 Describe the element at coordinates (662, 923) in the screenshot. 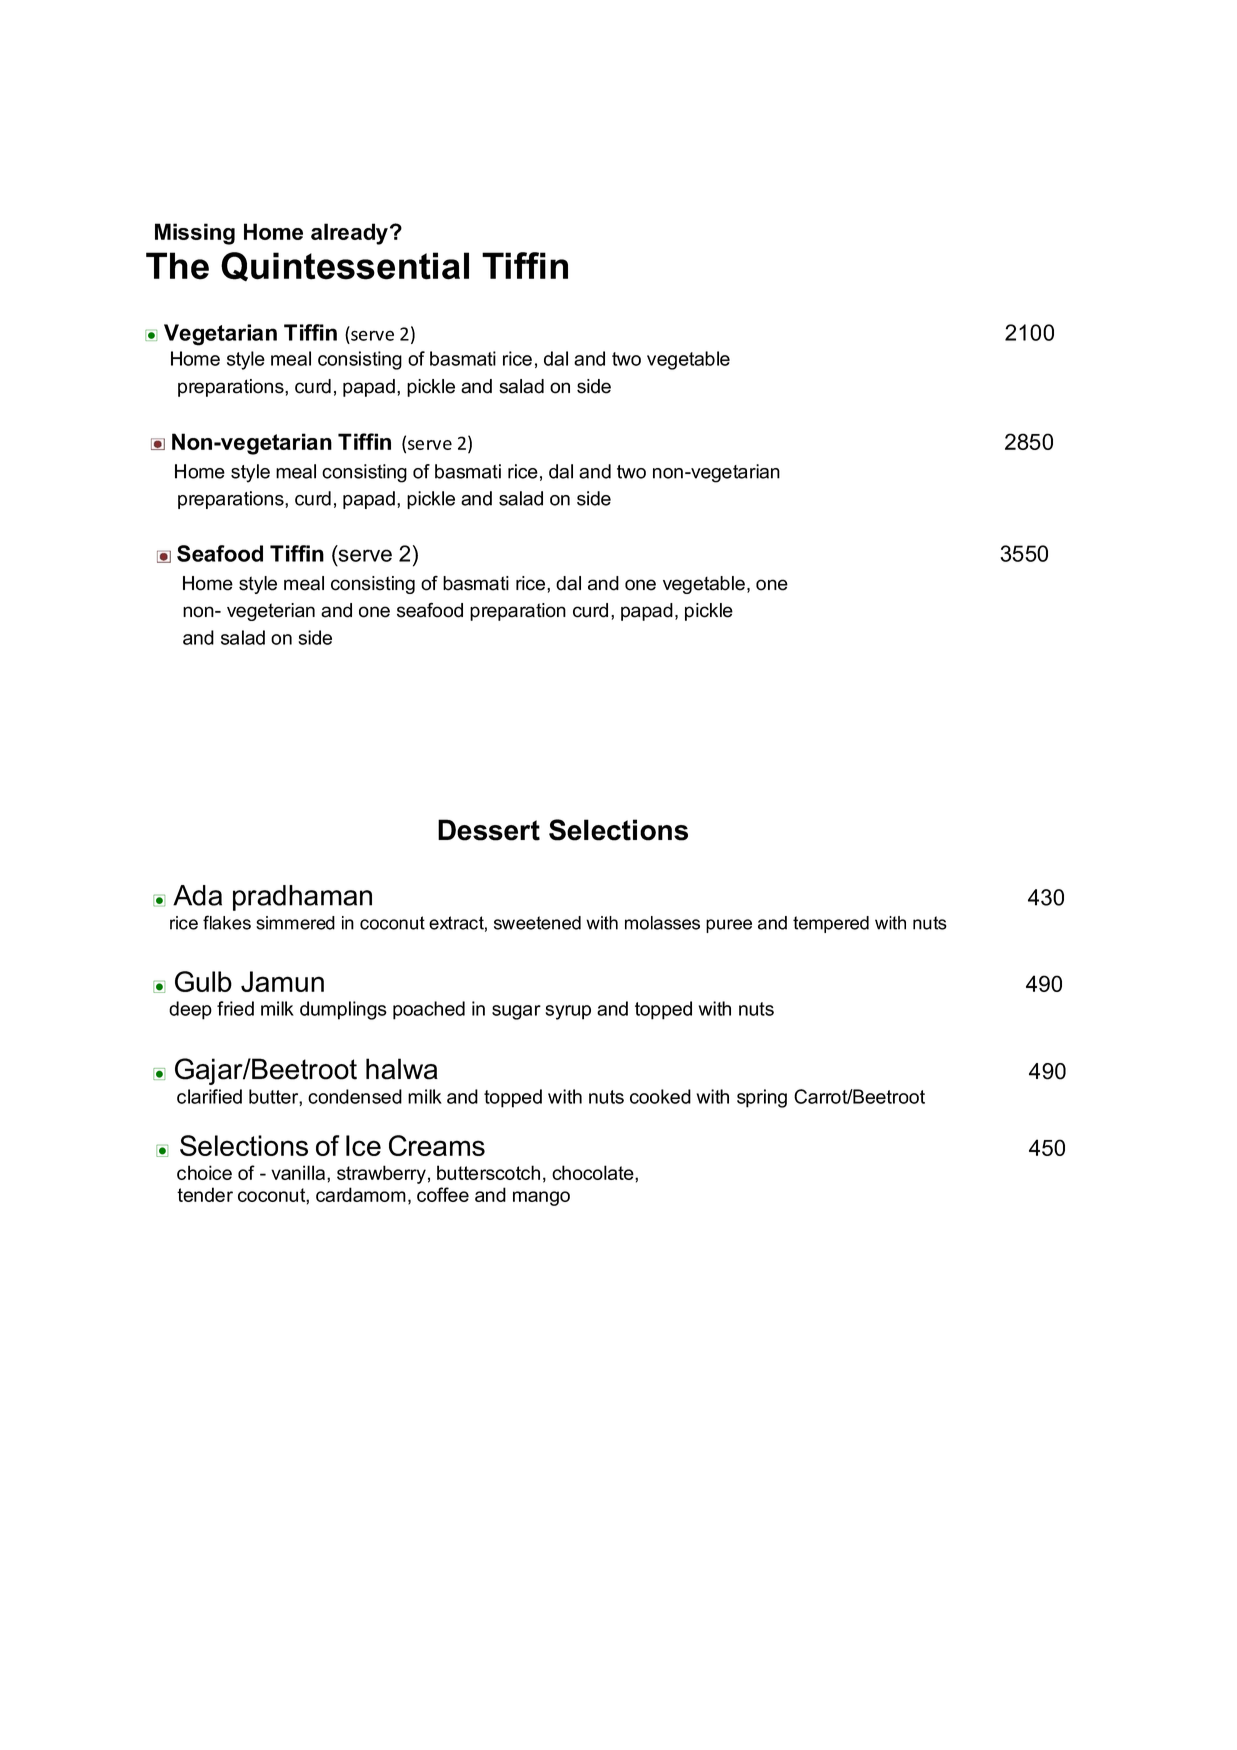

I see `molasses` at that location.
